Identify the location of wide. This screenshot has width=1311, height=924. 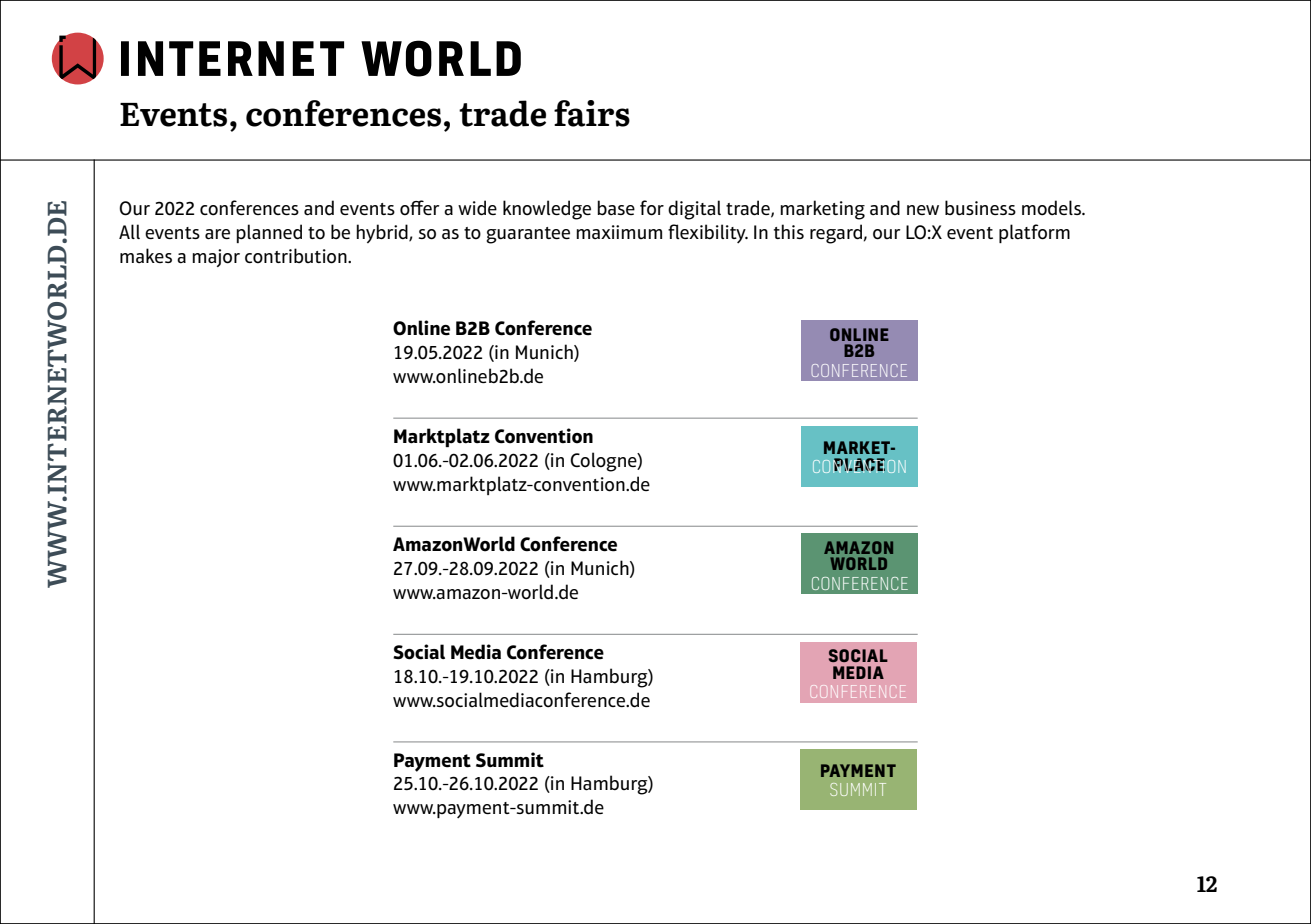
(477, 208).
